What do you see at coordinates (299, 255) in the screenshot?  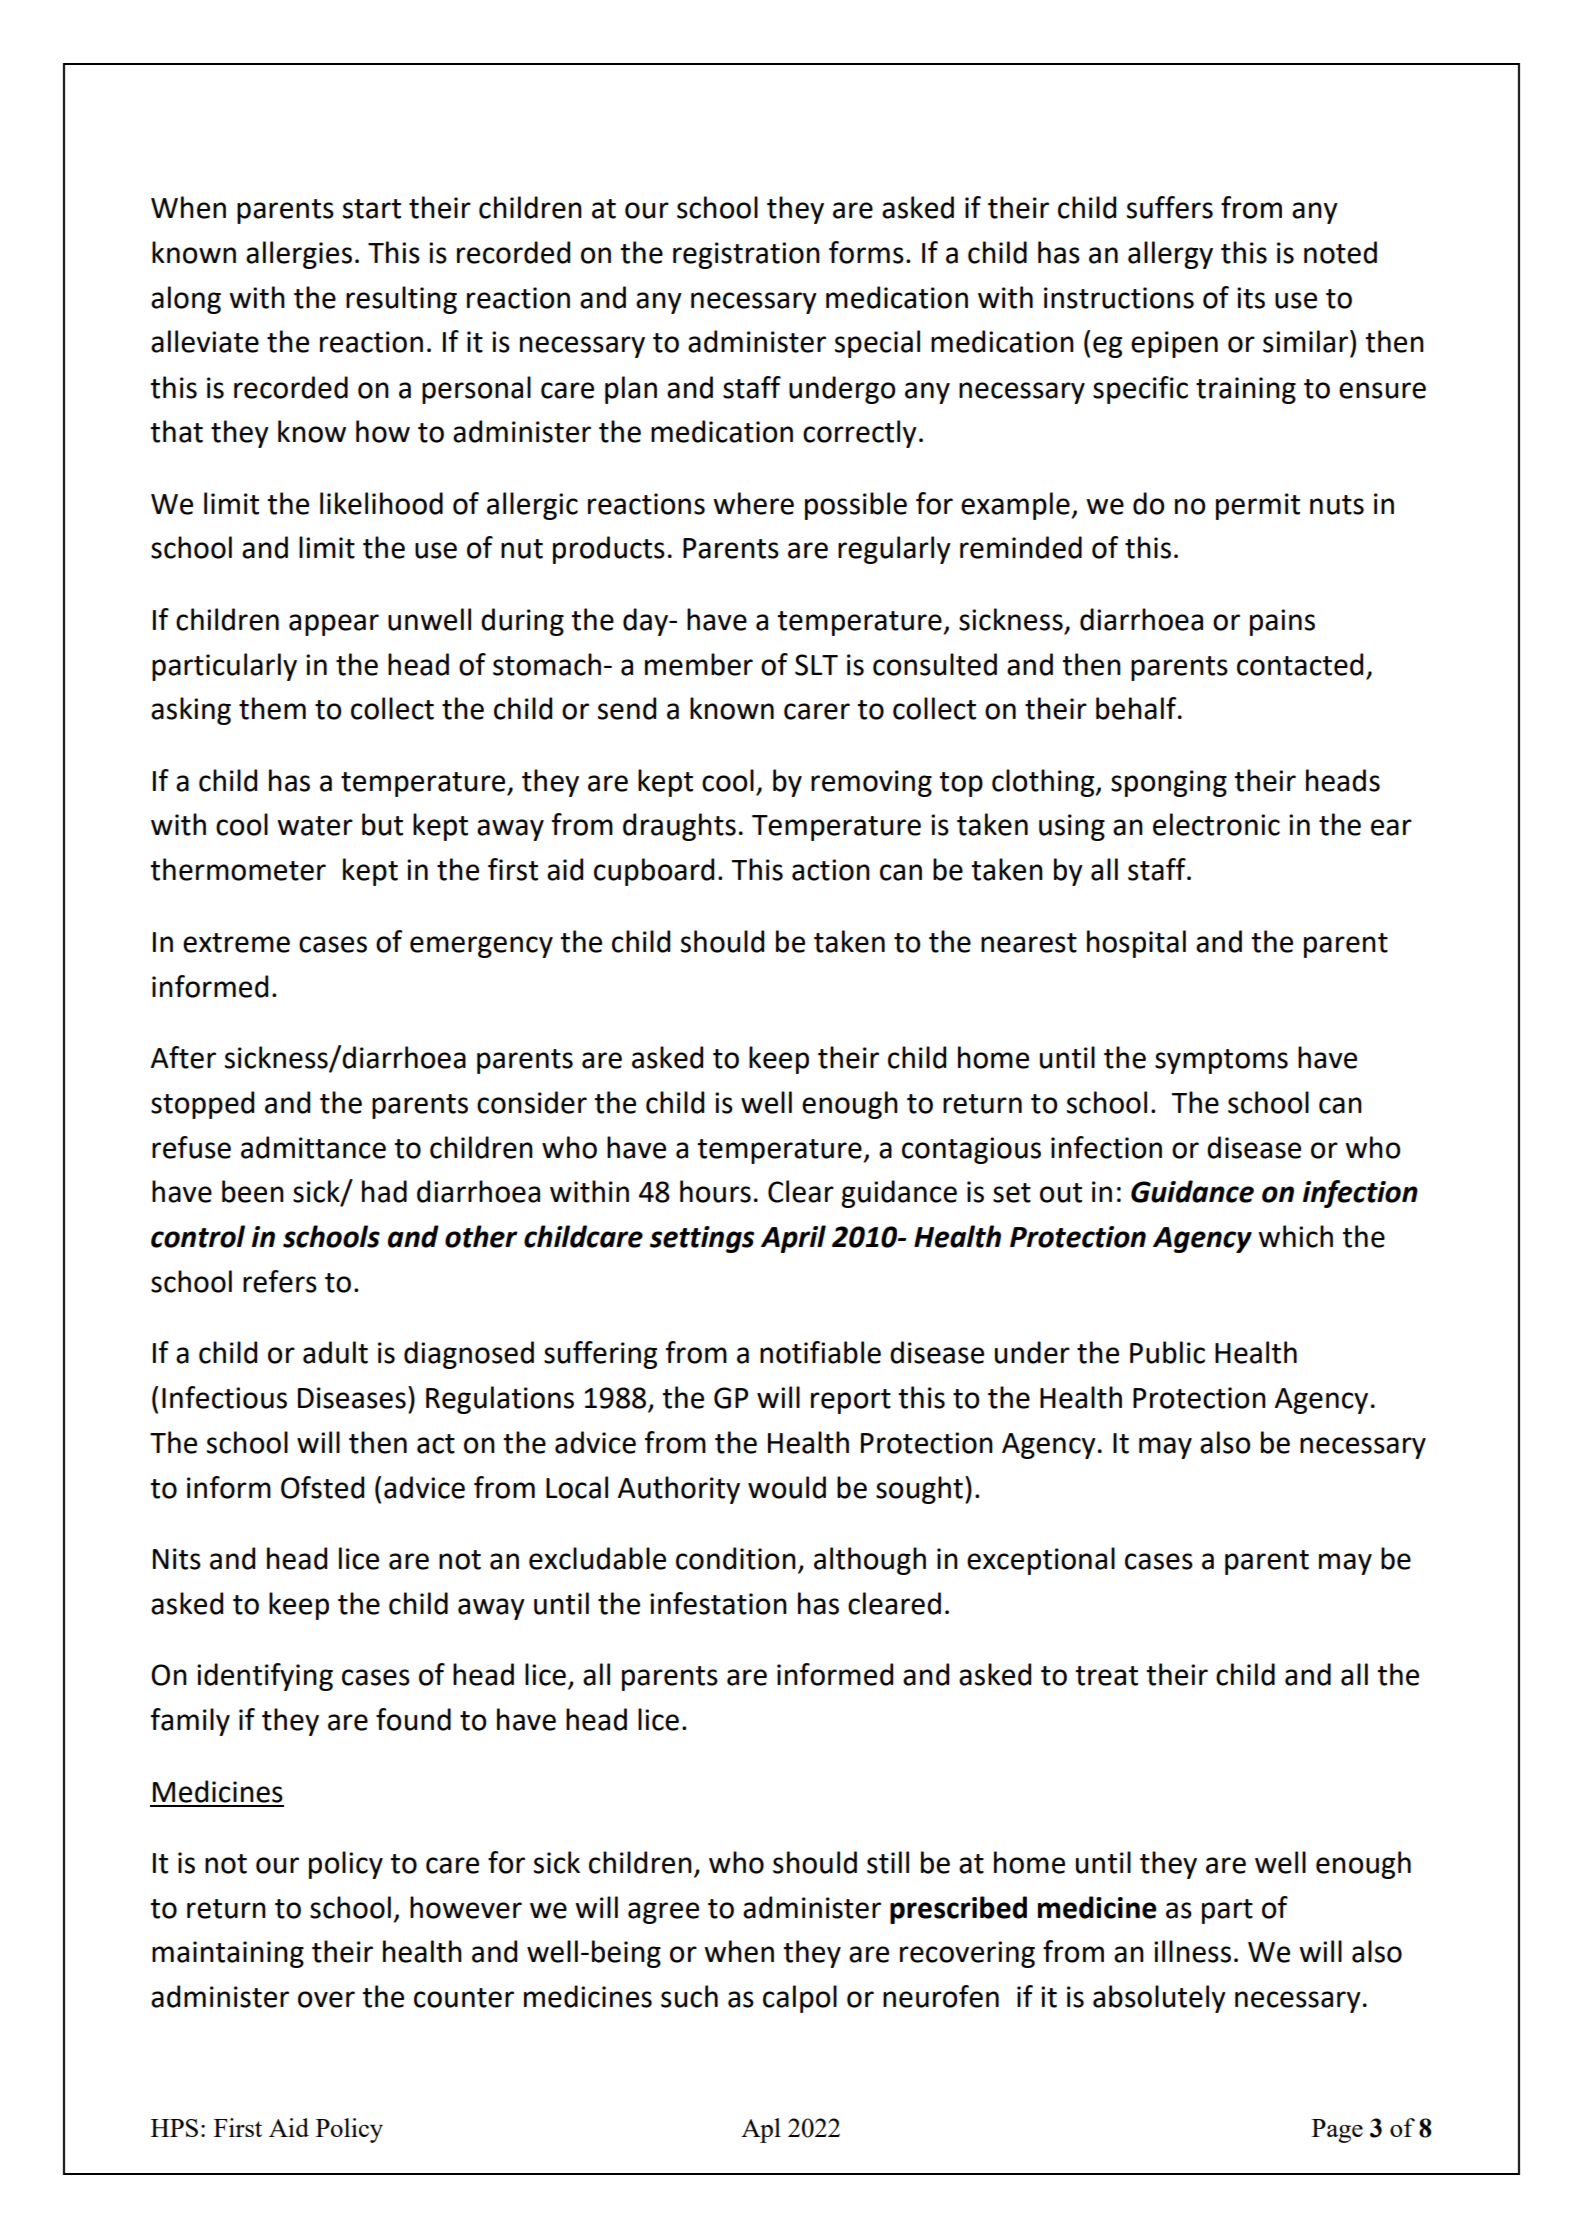 I see `allergies` at bounding box center [299, 255].
